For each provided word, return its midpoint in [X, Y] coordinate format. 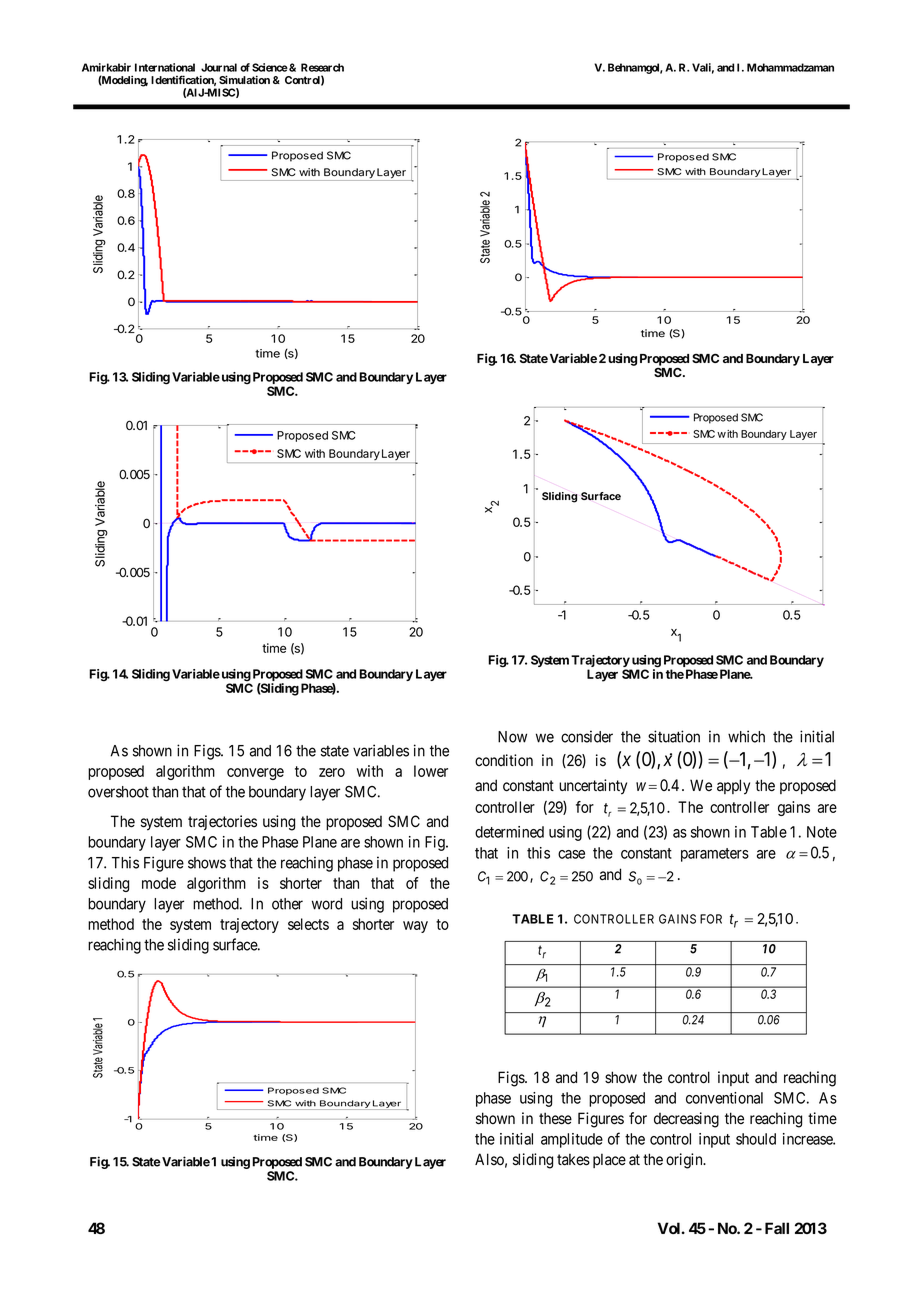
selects [308, 924]
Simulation [244, 79]
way [415, 927]
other [287, 904]
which [746, 736]
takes [573, 1159]
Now [512, 737]
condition [504, 760]
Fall [777, 1228]
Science [270, 67]
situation [674, 736]
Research [322, 67]
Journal [219, 67]
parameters [715, 855]
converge [255, 774]
